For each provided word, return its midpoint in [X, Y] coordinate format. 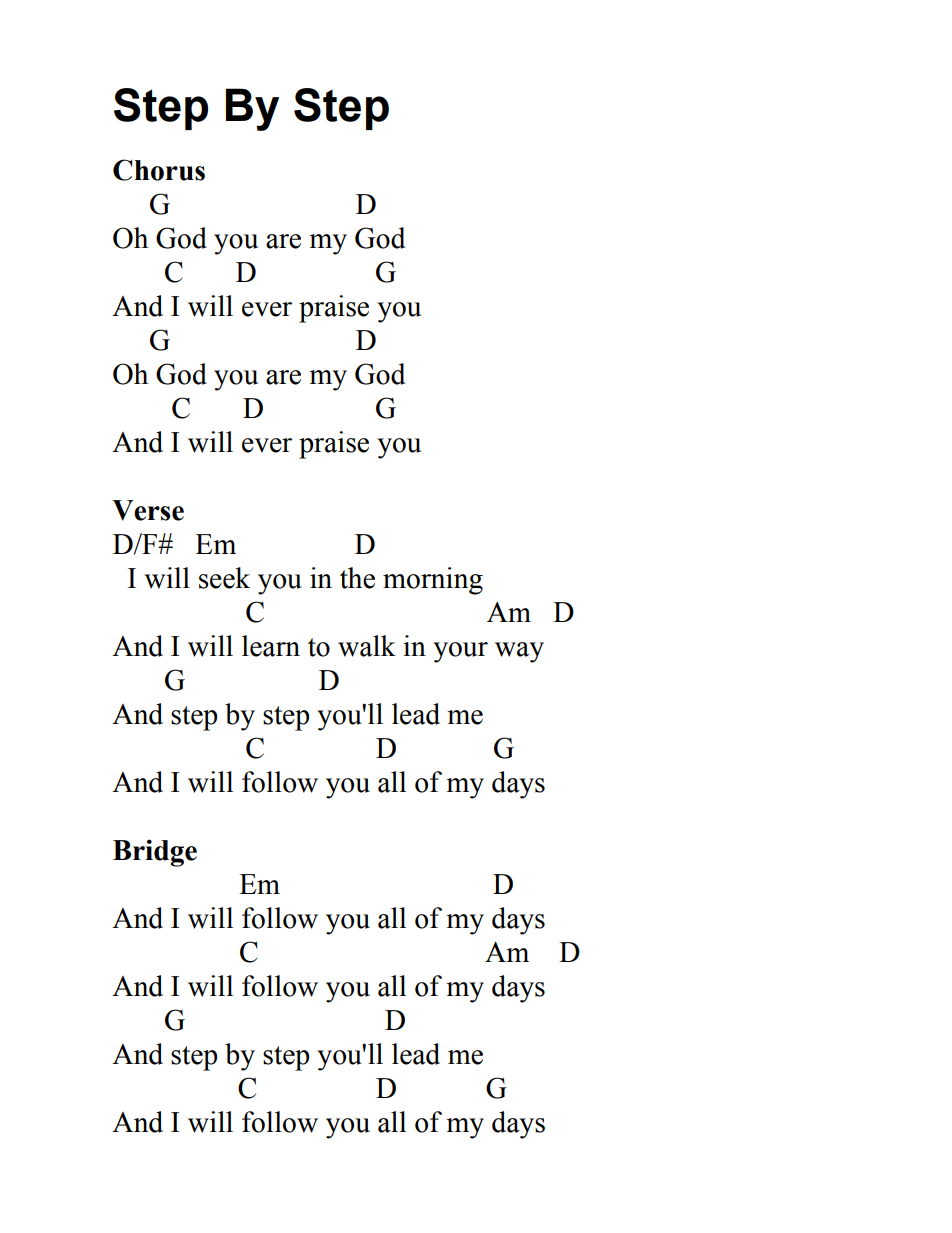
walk [367, 646]
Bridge [155, 853]
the [357, 578]
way [519, 652]
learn [271, 646]
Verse [148, 510]
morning [433, 581]
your [460, 652]
